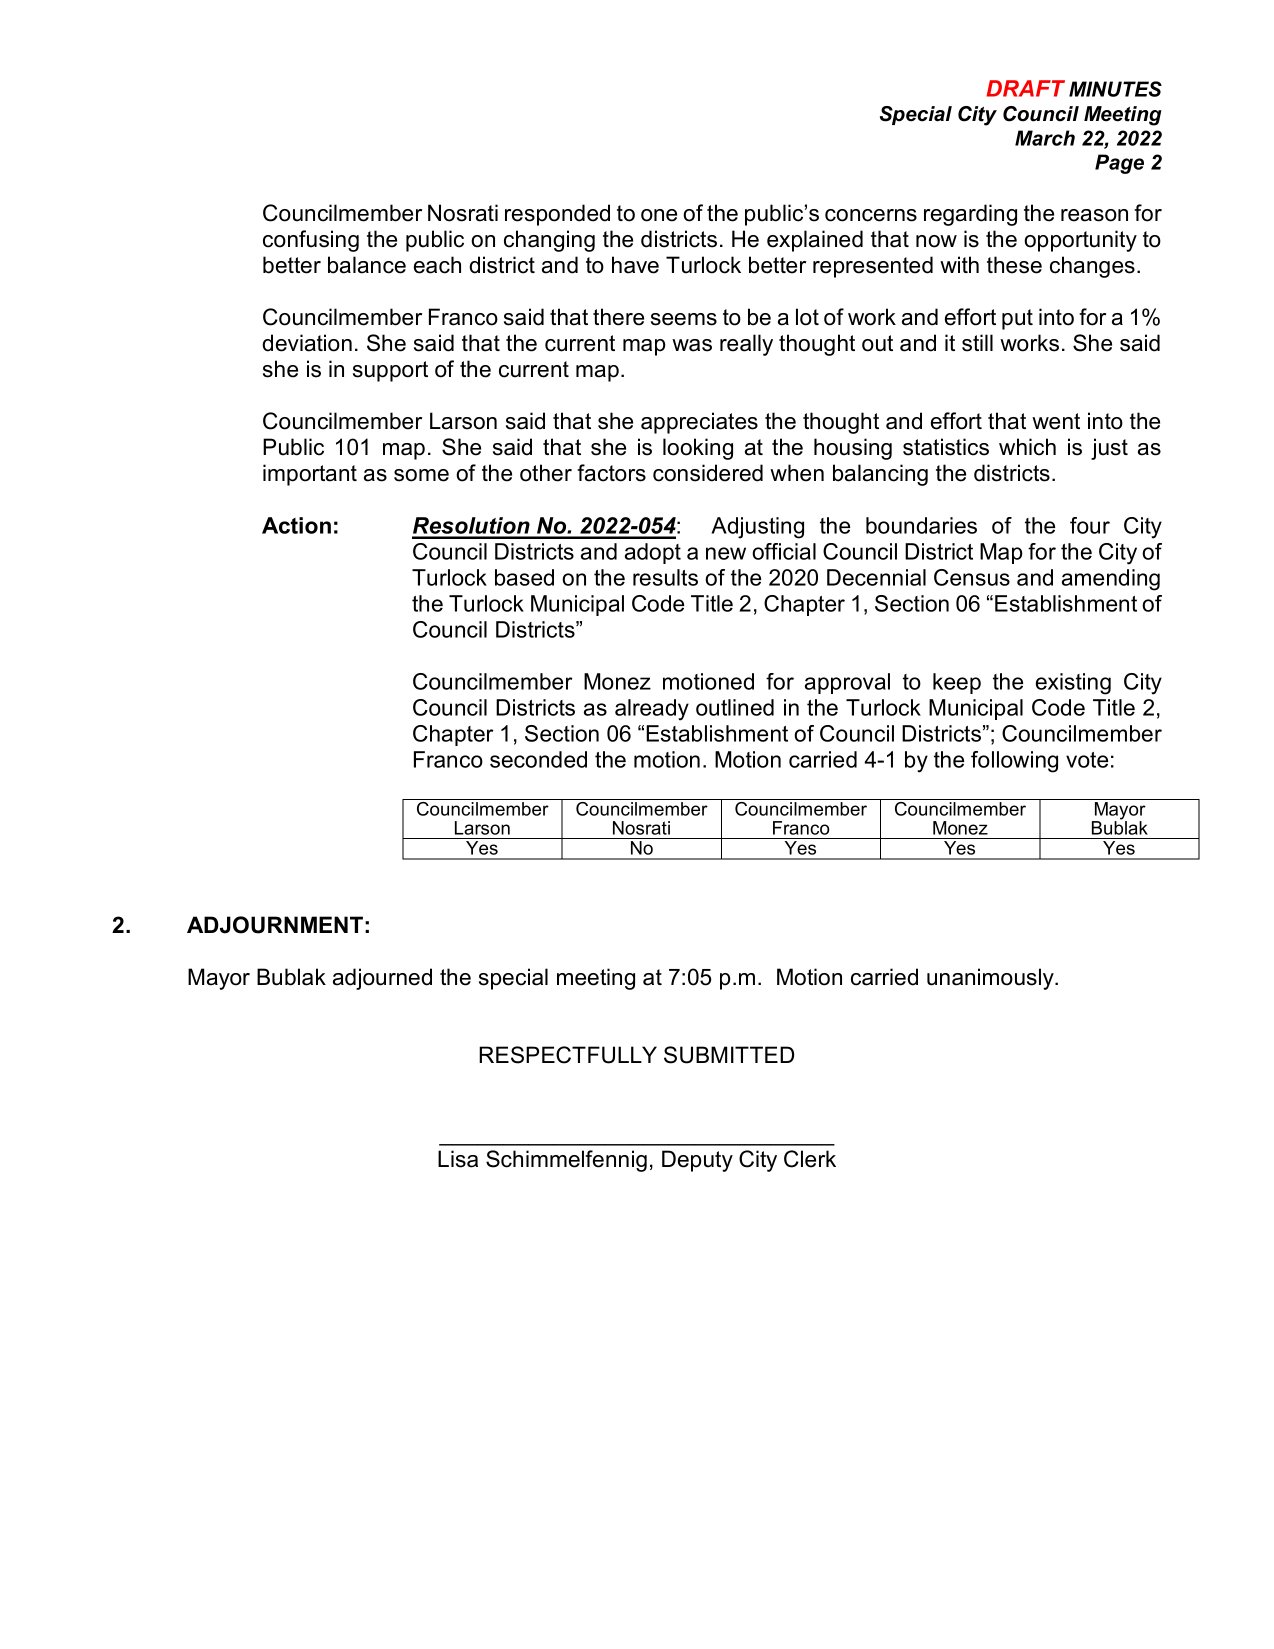 This screenshot has width=1274, height=1649. I want to click on responded, so click(557, 215).
